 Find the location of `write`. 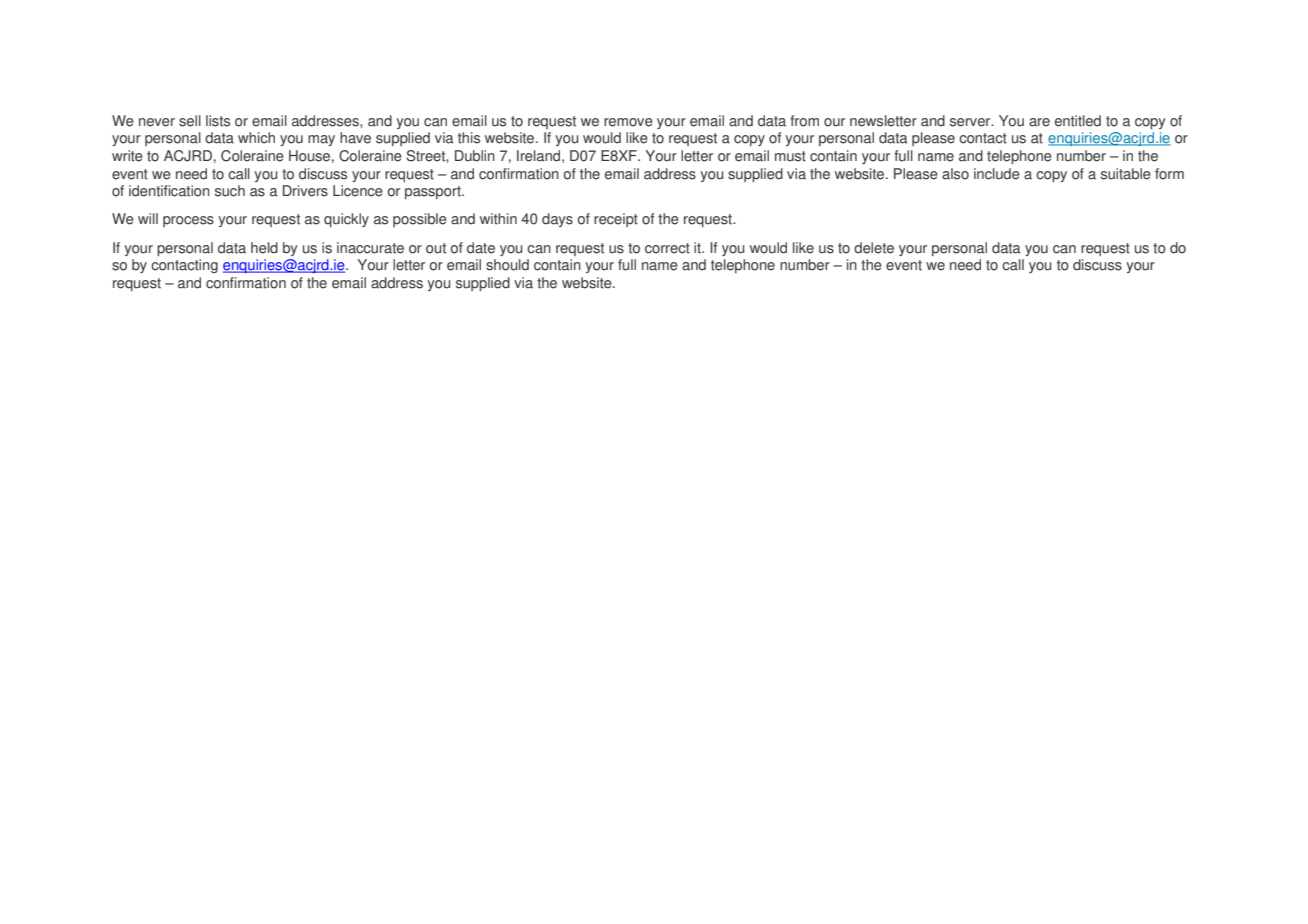

write is located at coordinates (127, 156).
